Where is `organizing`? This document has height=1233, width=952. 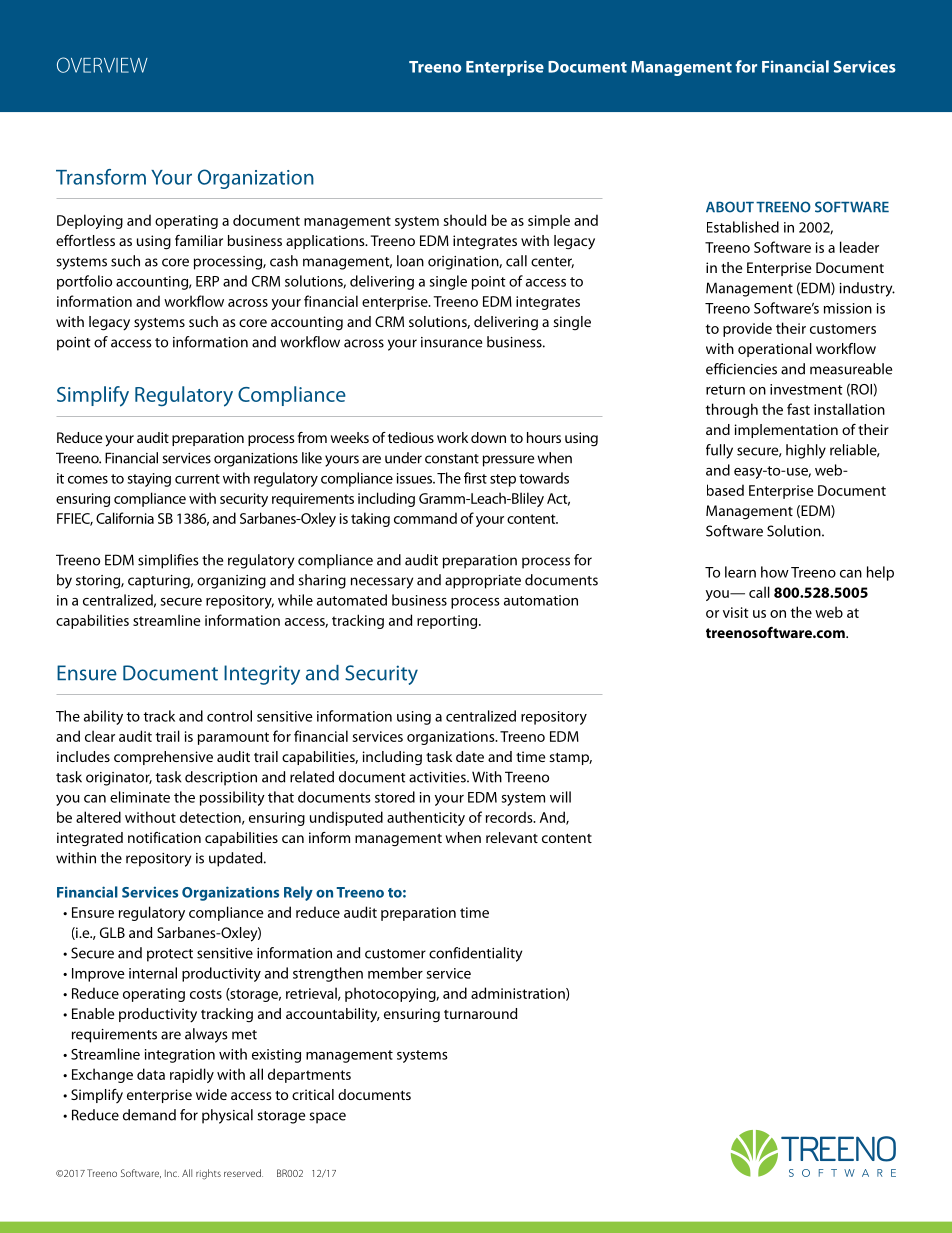
organizing is located at coordinates (231, 582).
